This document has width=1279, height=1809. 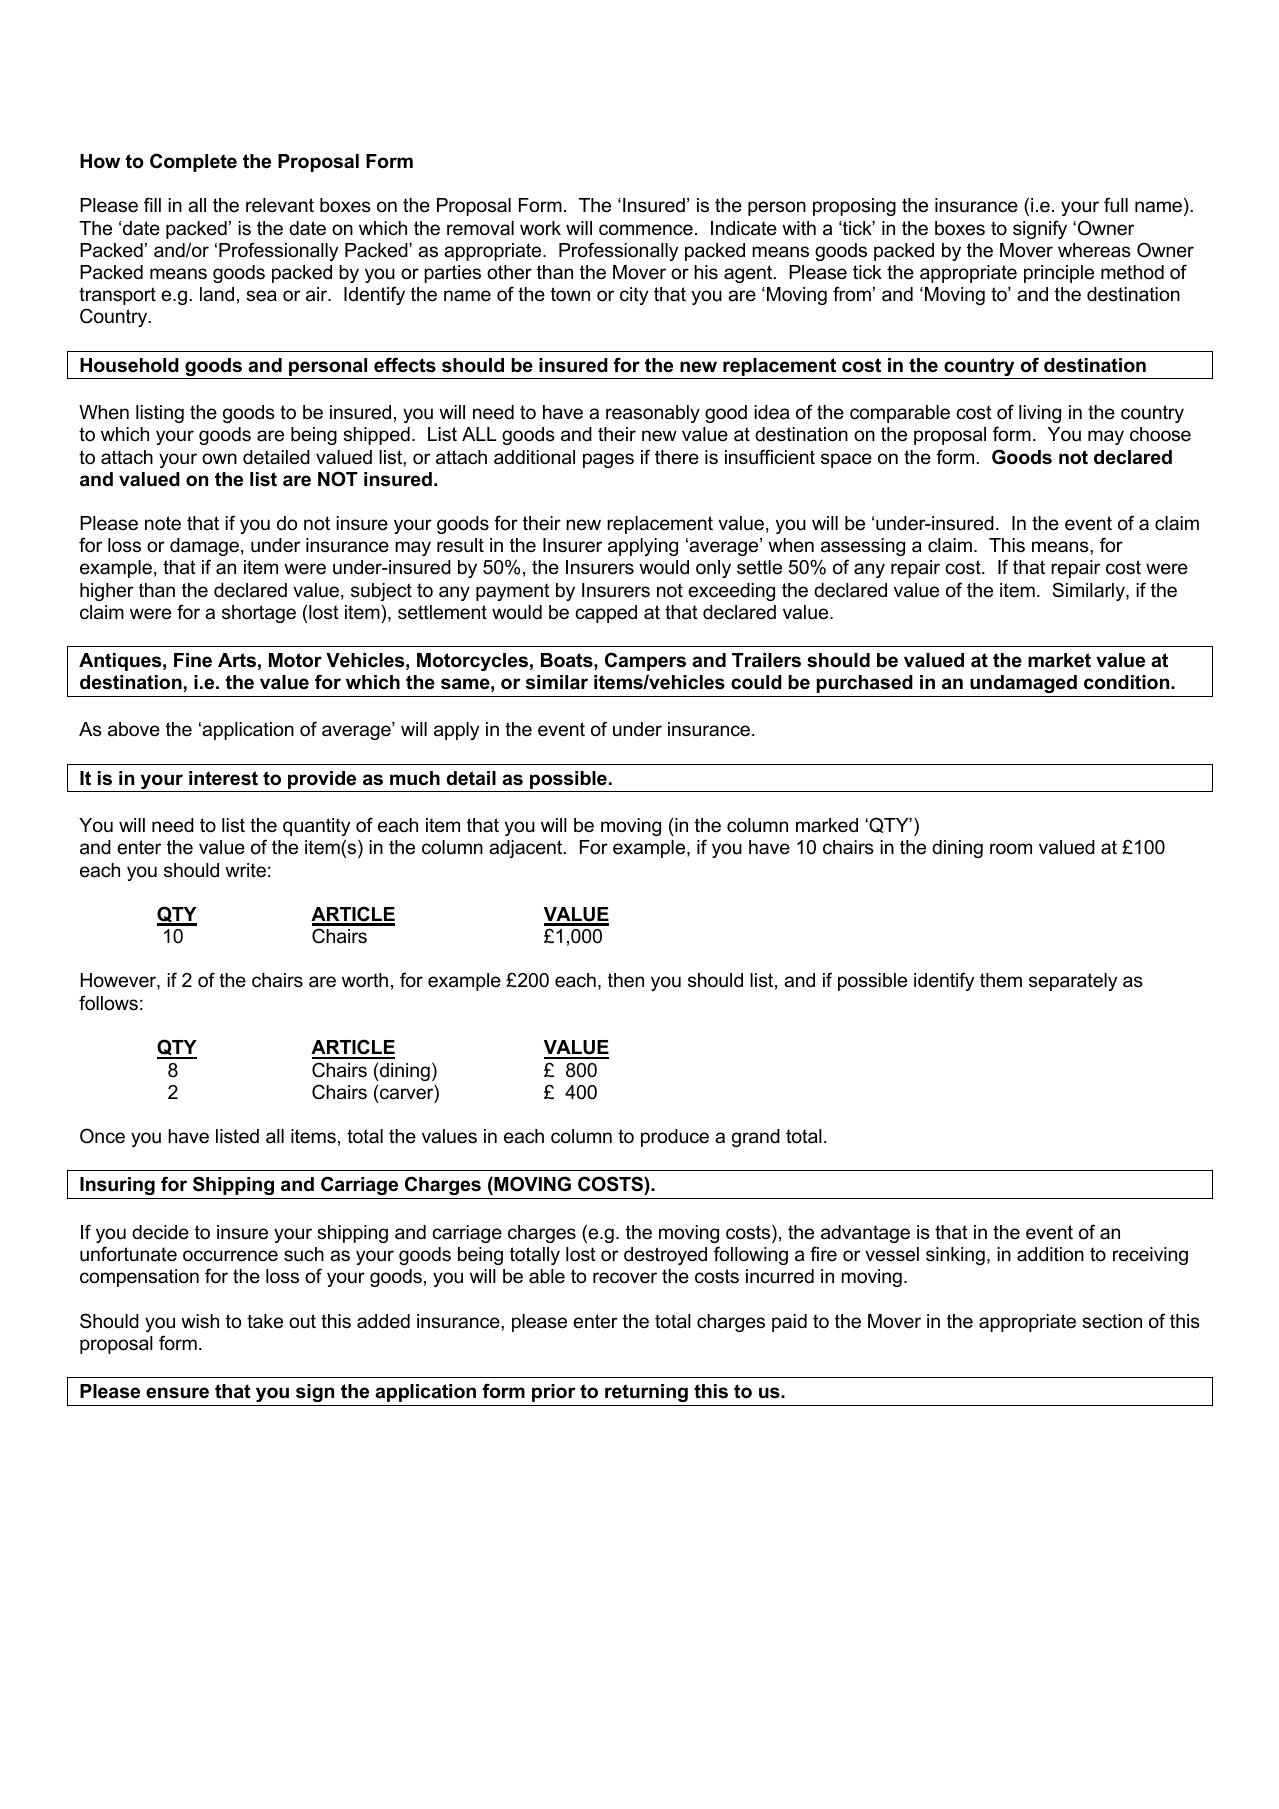 I want to click on note, so click(x=163, y=523).
